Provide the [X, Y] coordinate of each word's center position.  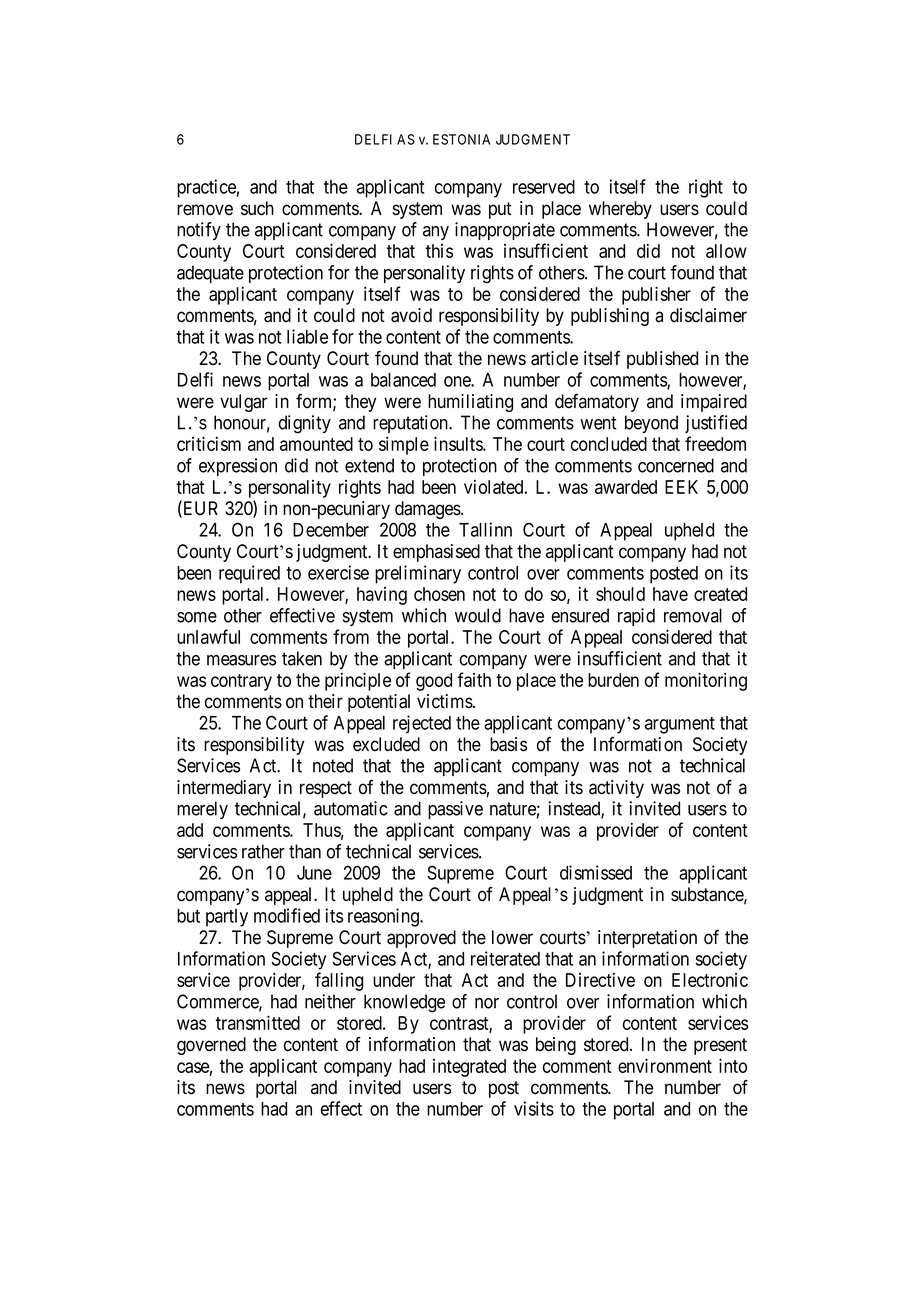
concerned [676, 465]
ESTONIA [461, 139]
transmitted [258, 1022]
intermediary [224, 789]
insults [459, 443]
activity [616, 789]
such [257, 208]
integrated [469, 1068]
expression [238, 467]
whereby [620, 210]
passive [455, 810]
